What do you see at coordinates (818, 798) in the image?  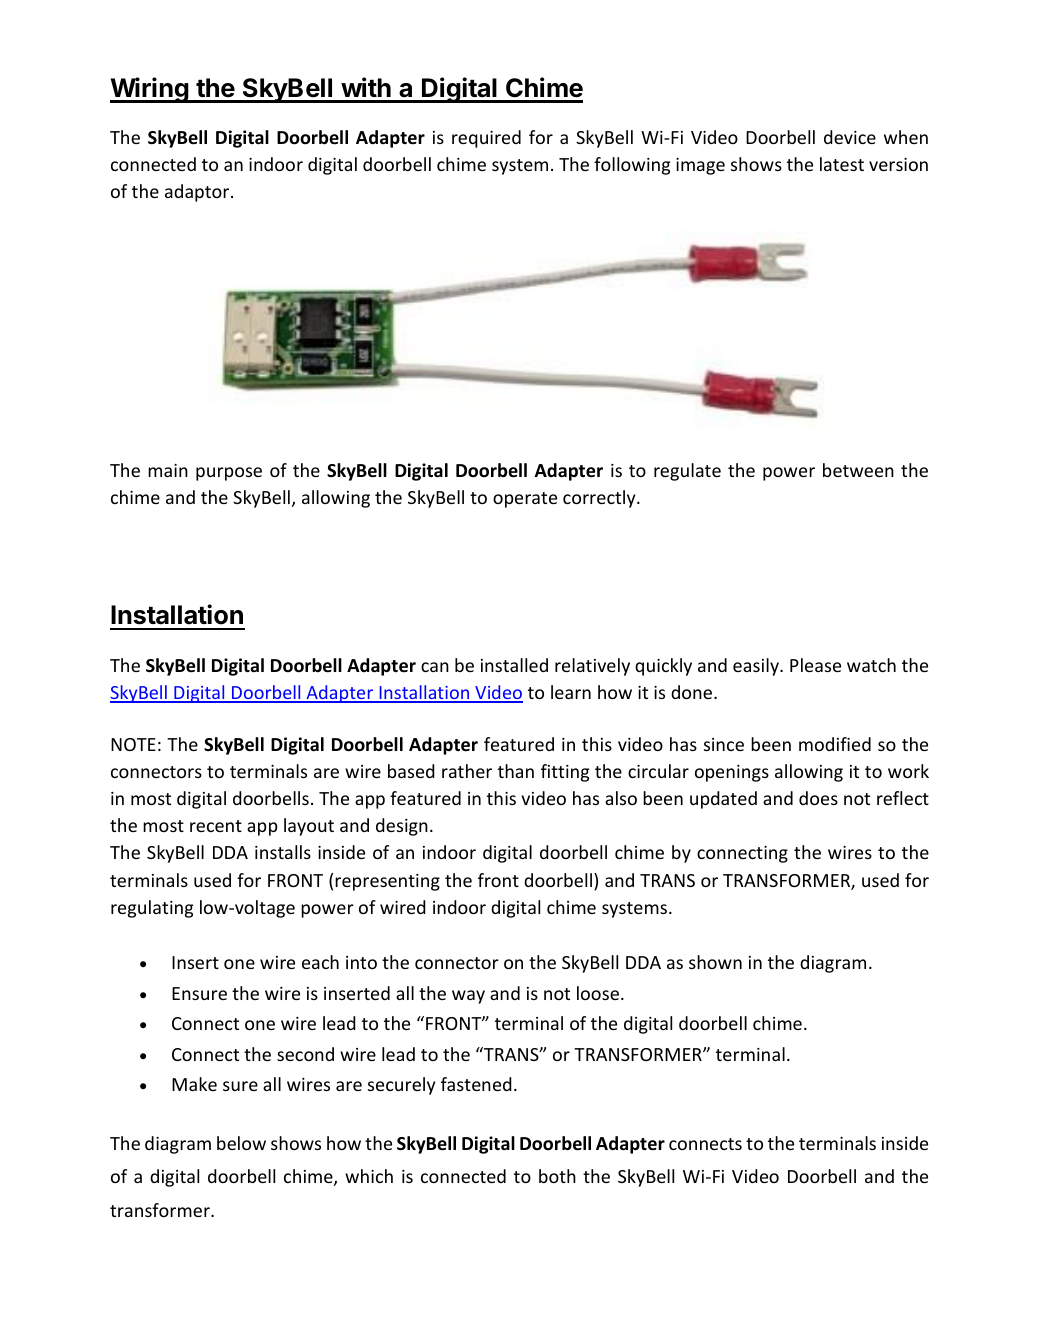 I see `does` at bounding box center [818, 798].
